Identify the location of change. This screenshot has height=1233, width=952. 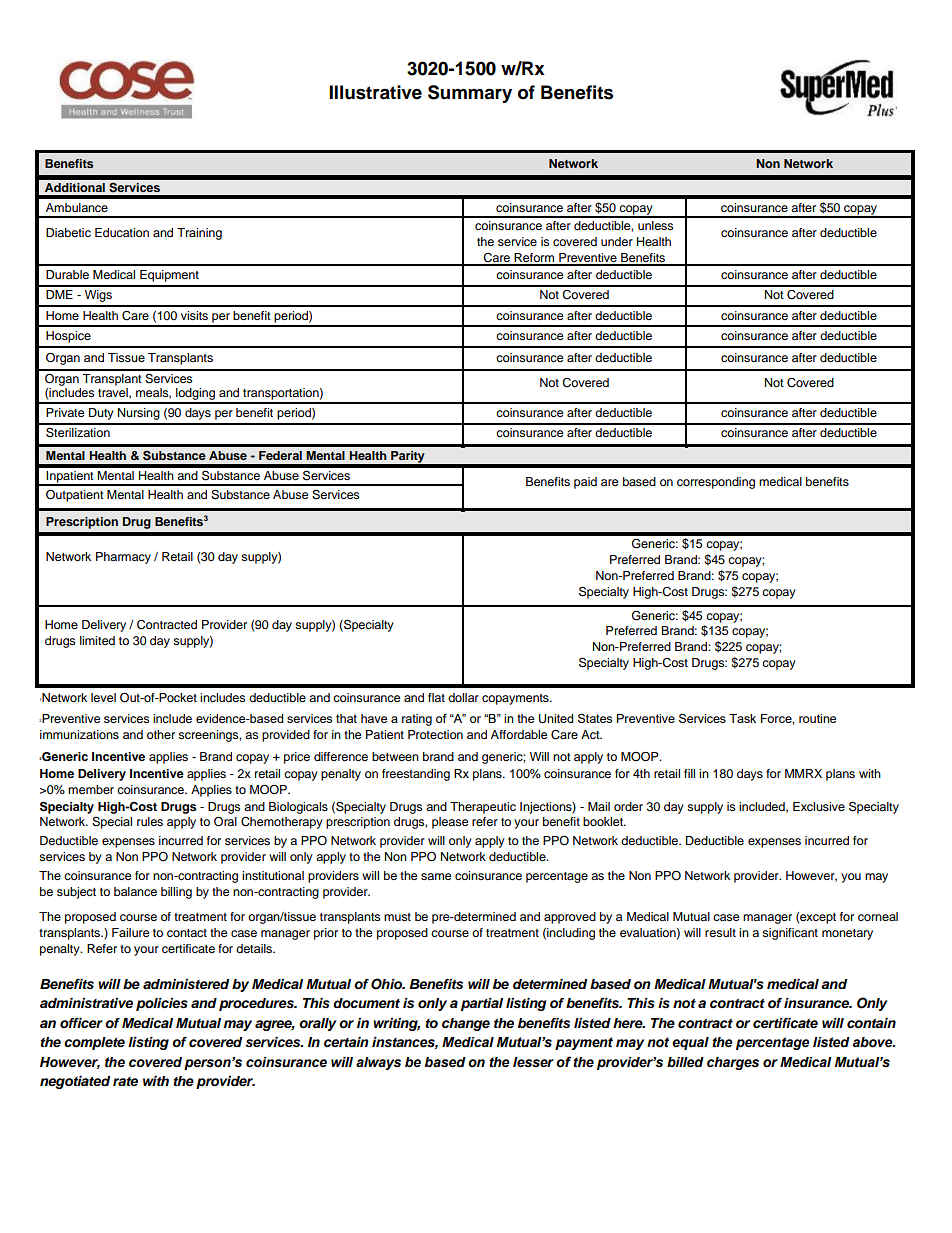
(466, 1024).
